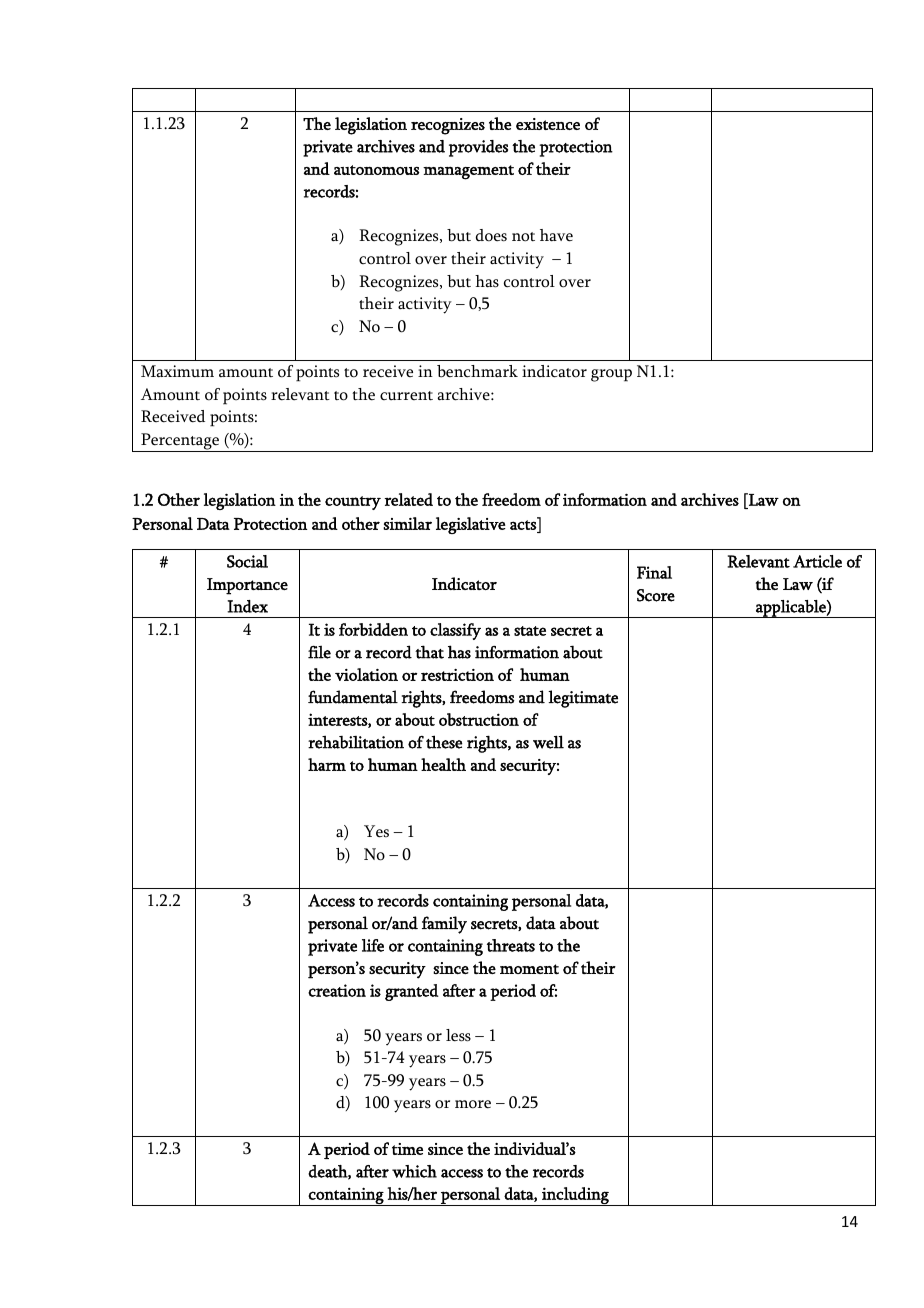 The image size is (924, 1308). Describe the element at coordinates (473, 1104) in the screenshot. I see `more` at that location.
